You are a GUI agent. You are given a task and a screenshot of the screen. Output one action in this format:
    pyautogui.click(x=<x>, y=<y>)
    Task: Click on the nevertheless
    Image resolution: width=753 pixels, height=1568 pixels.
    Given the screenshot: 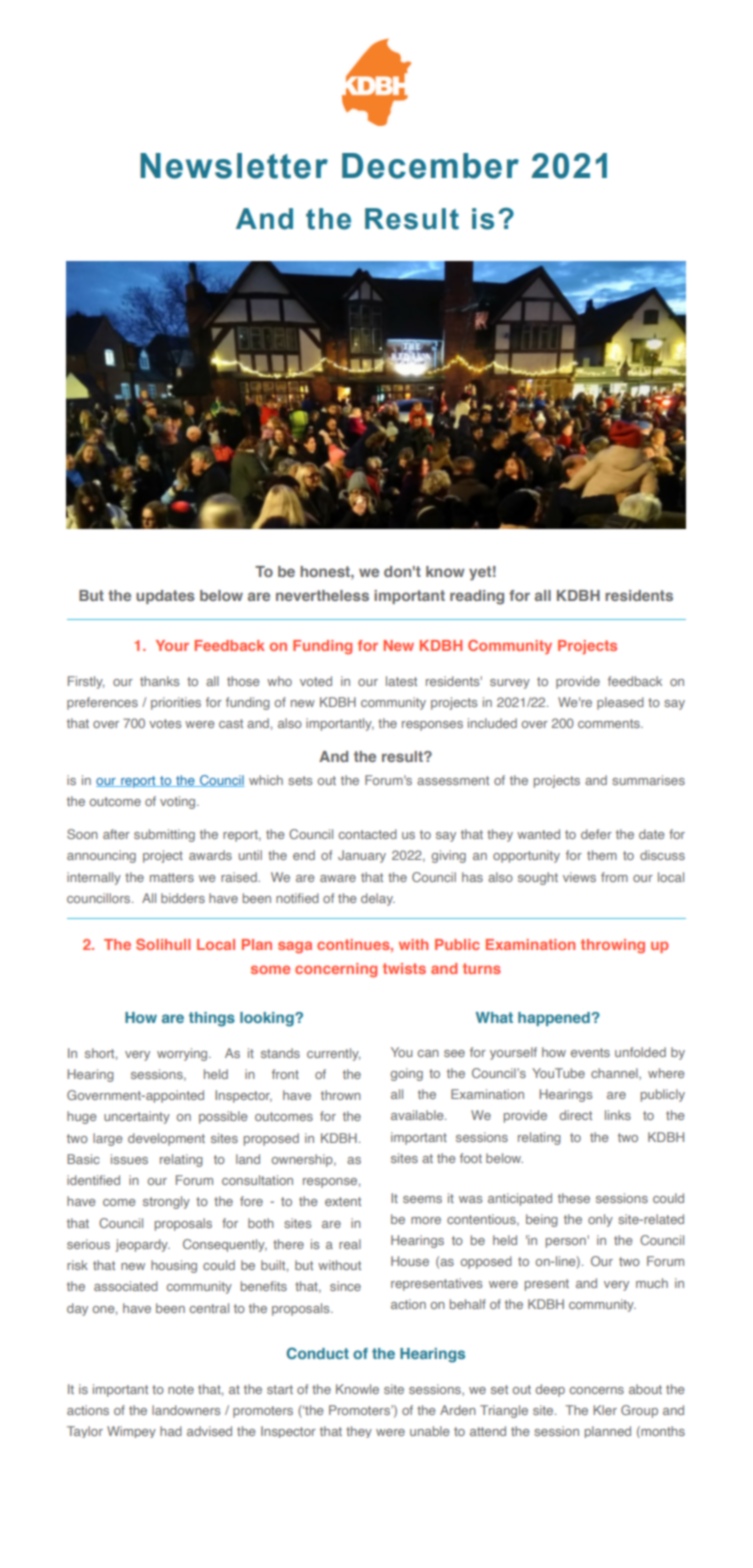 What is the action you would take?
    pyautogui.click(x=322, y=595)
